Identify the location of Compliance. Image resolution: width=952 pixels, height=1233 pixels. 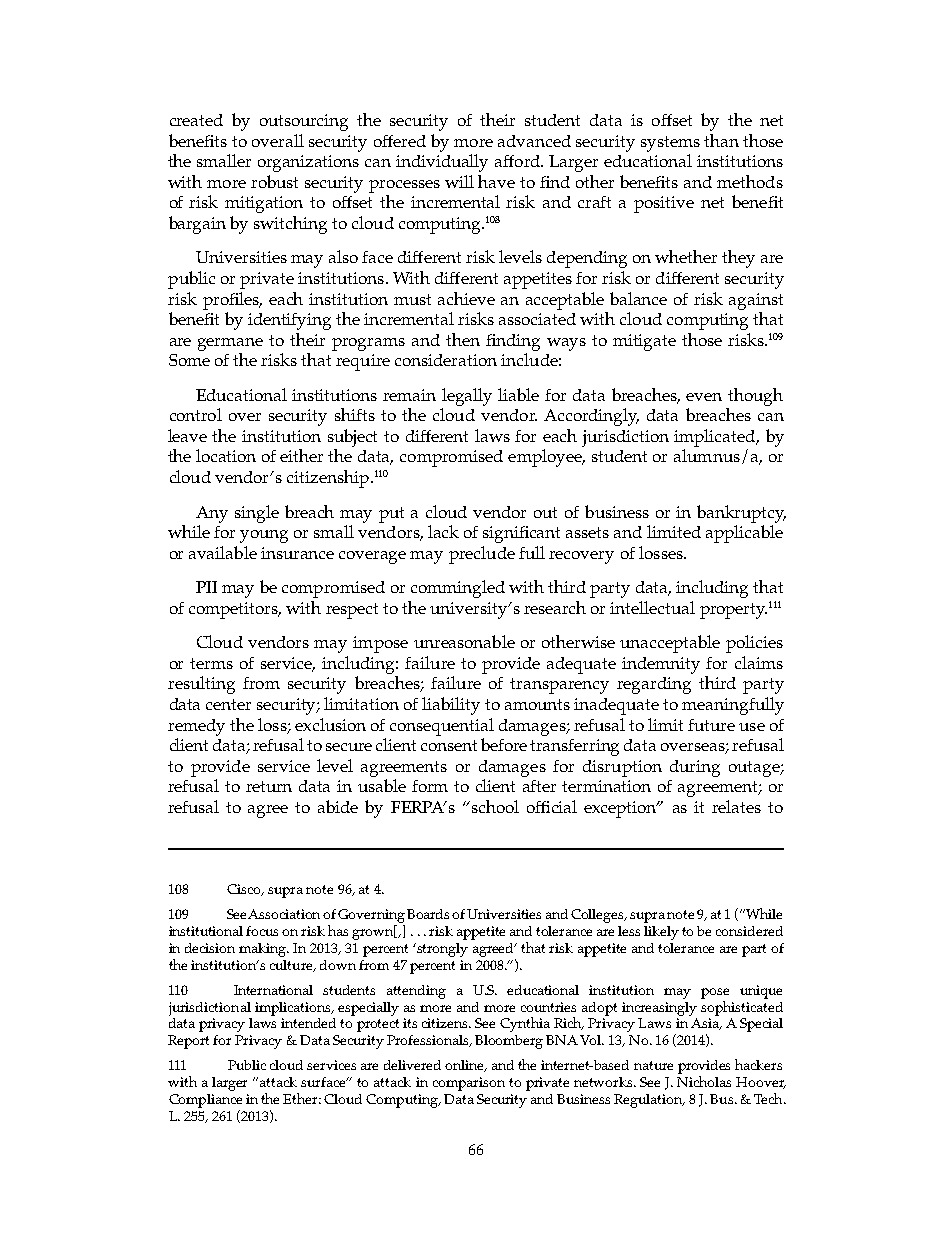
(205, 1101).
